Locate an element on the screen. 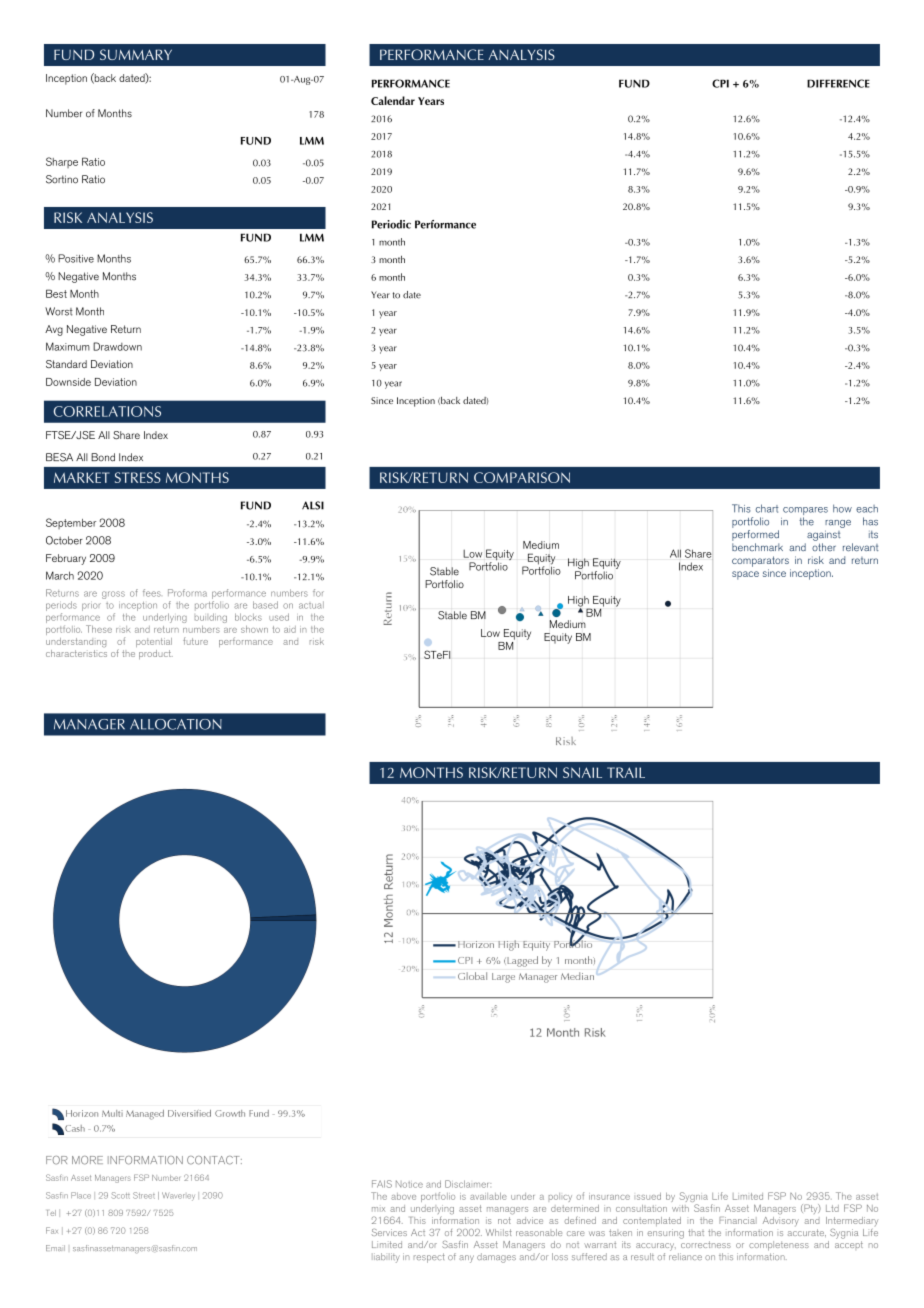 The height and width of the screenshot is (1308, 924). Periodic is located at coordinates (391, 224).
